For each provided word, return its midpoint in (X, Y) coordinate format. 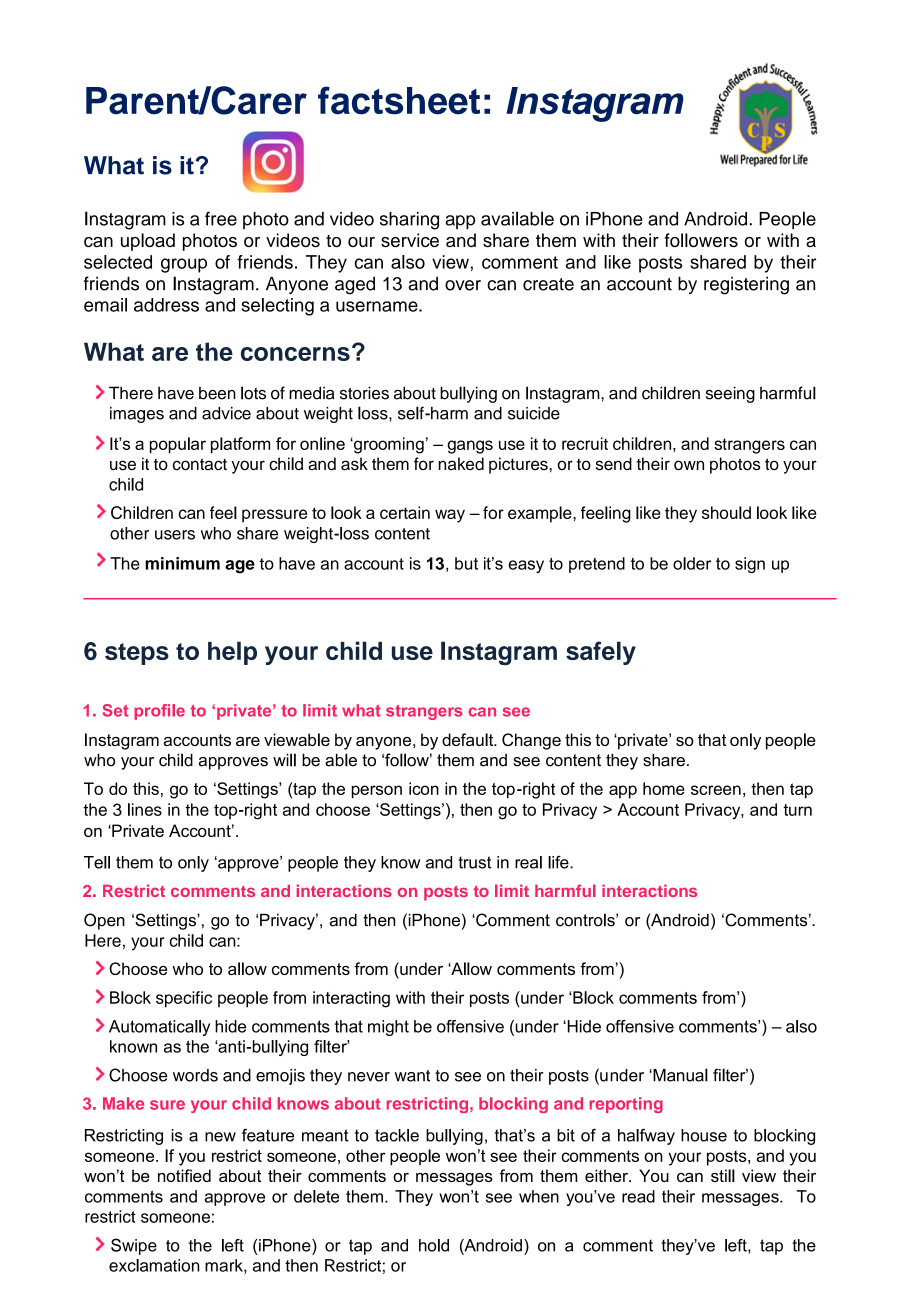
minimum (182, 563)
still (723, 1175)
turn (798, 810)
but (466, 563)
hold (434, 1245)
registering (746, 285)
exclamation (154, 1265)
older (692, 563)
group (184, 265)
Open (104, 921)
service (410, 240)
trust (474, 862)
